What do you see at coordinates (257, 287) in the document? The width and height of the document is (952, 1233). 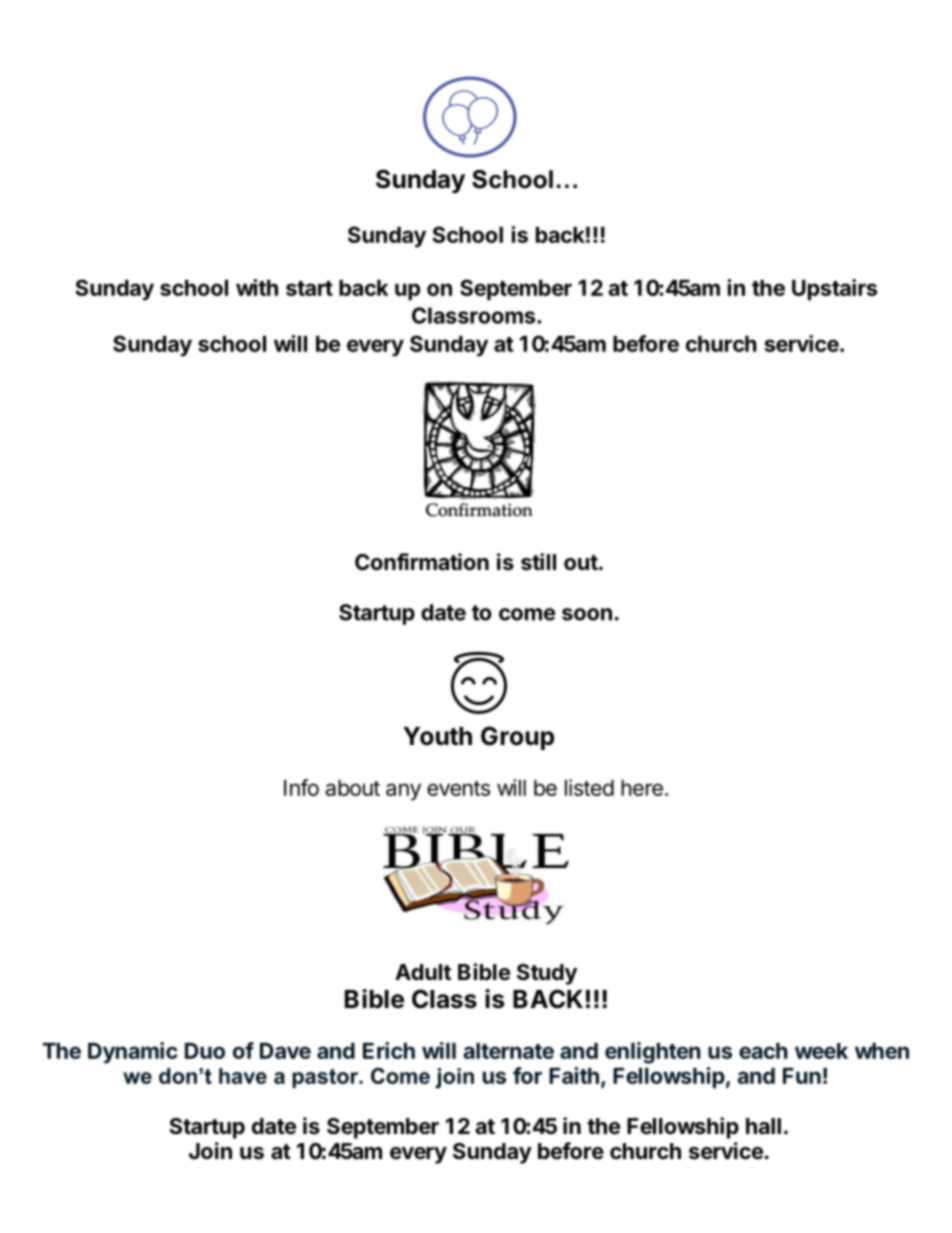 I see `with` at bounding box center [257, 287].
